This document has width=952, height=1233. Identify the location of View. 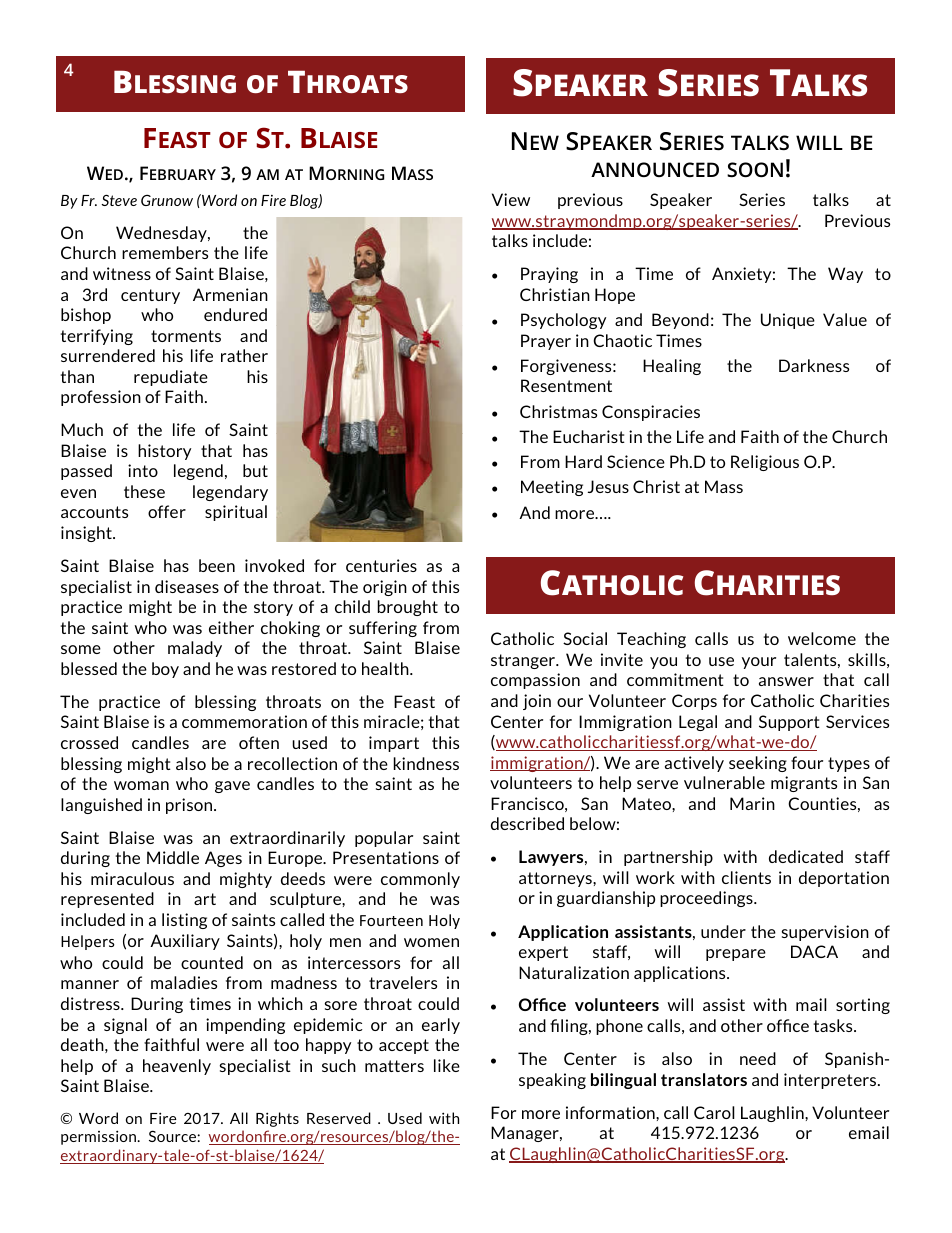
(511, 199).
